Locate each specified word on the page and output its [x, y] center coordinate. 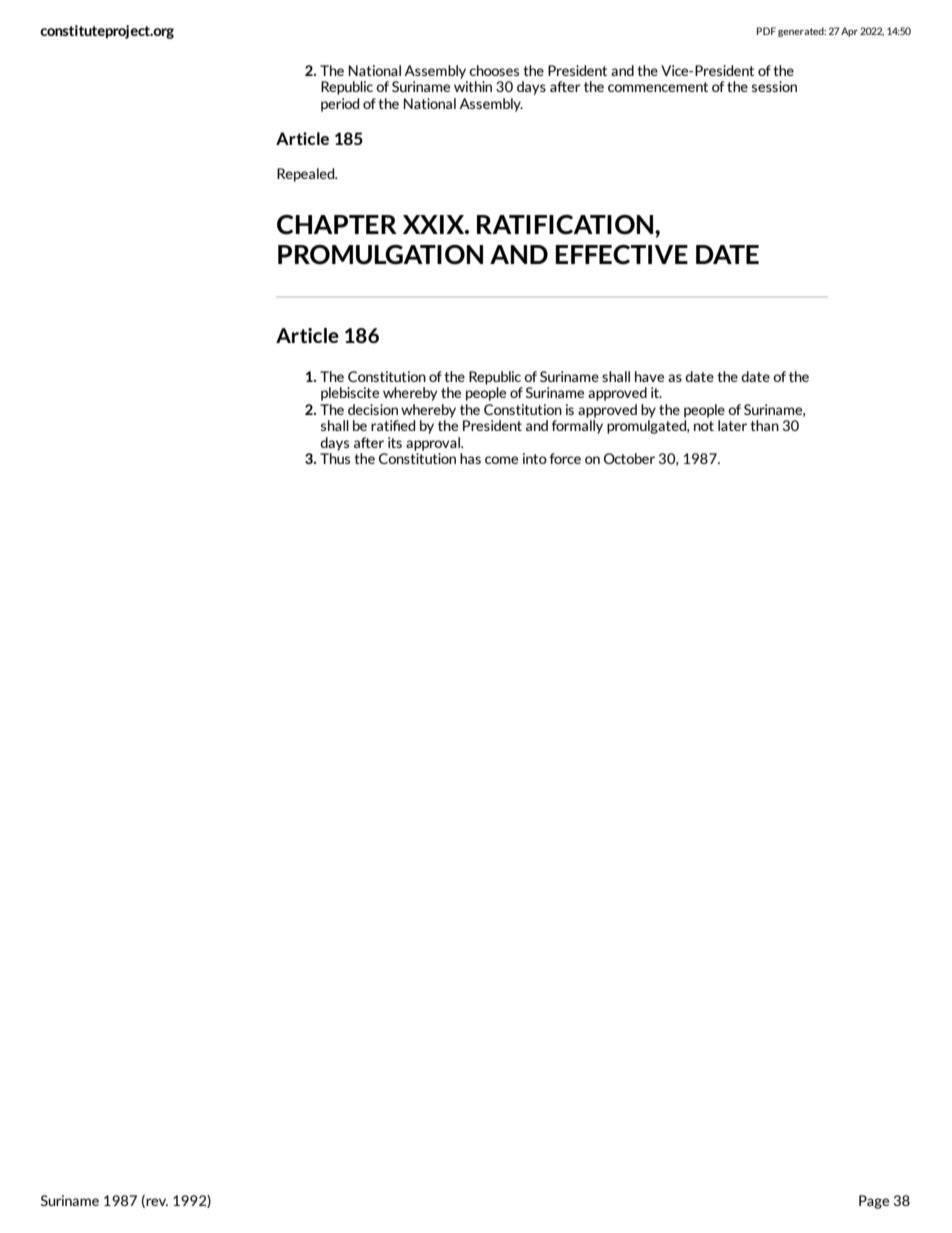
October [629, 458]
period [340, 105]
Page [874, 1202]
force [565, 458]
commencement [658, 87]
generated [802, 32]
